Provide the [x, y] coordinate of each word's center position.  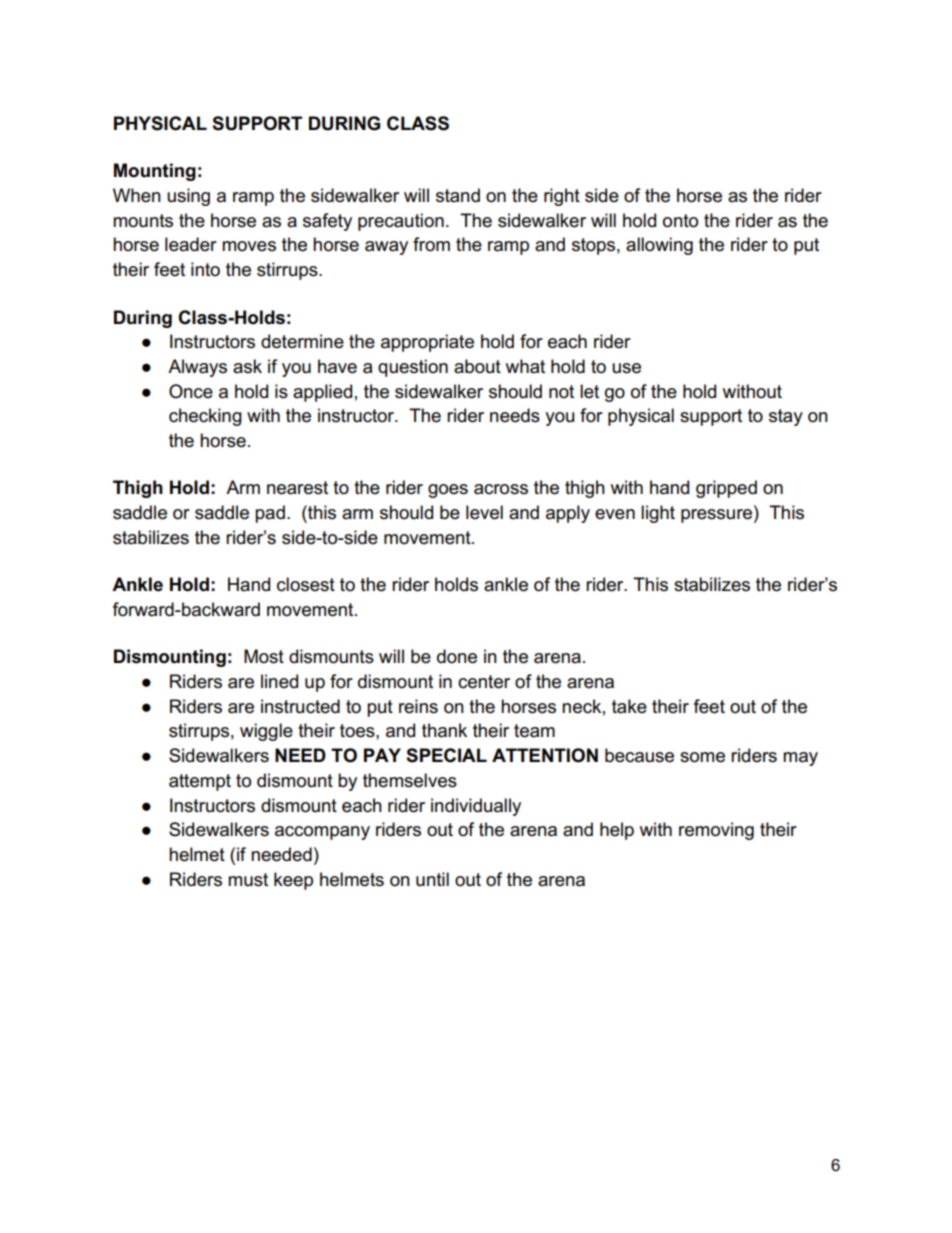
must [248, 880]
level [484, 512]
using [188, 197]
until [432, 879]
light [658, 514]
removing [716, 831]
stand [458, 195]
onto [680, 221]
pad [270, 514]
